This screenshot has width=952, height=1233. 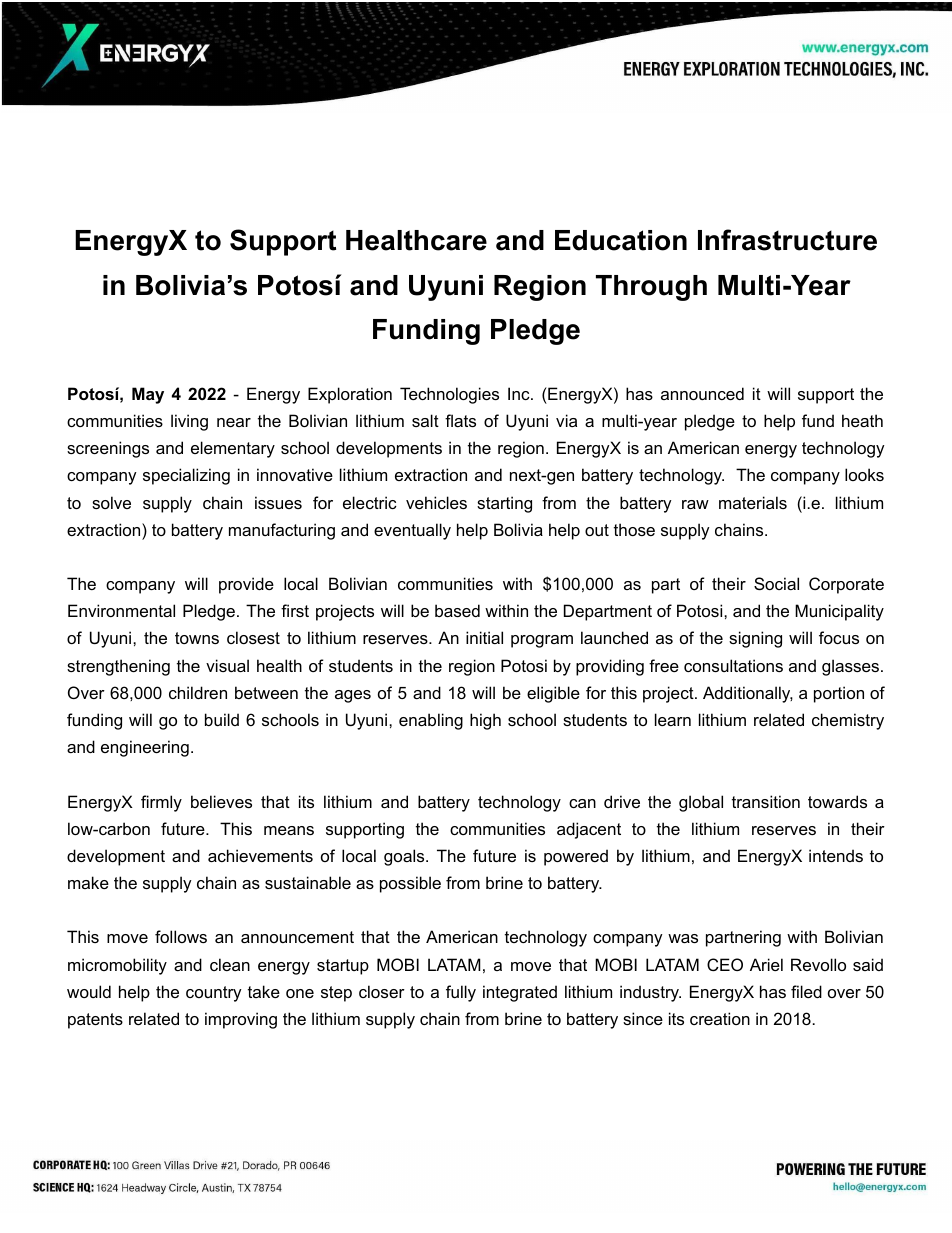 I want to click on Education, so click(x=621, y=240).
